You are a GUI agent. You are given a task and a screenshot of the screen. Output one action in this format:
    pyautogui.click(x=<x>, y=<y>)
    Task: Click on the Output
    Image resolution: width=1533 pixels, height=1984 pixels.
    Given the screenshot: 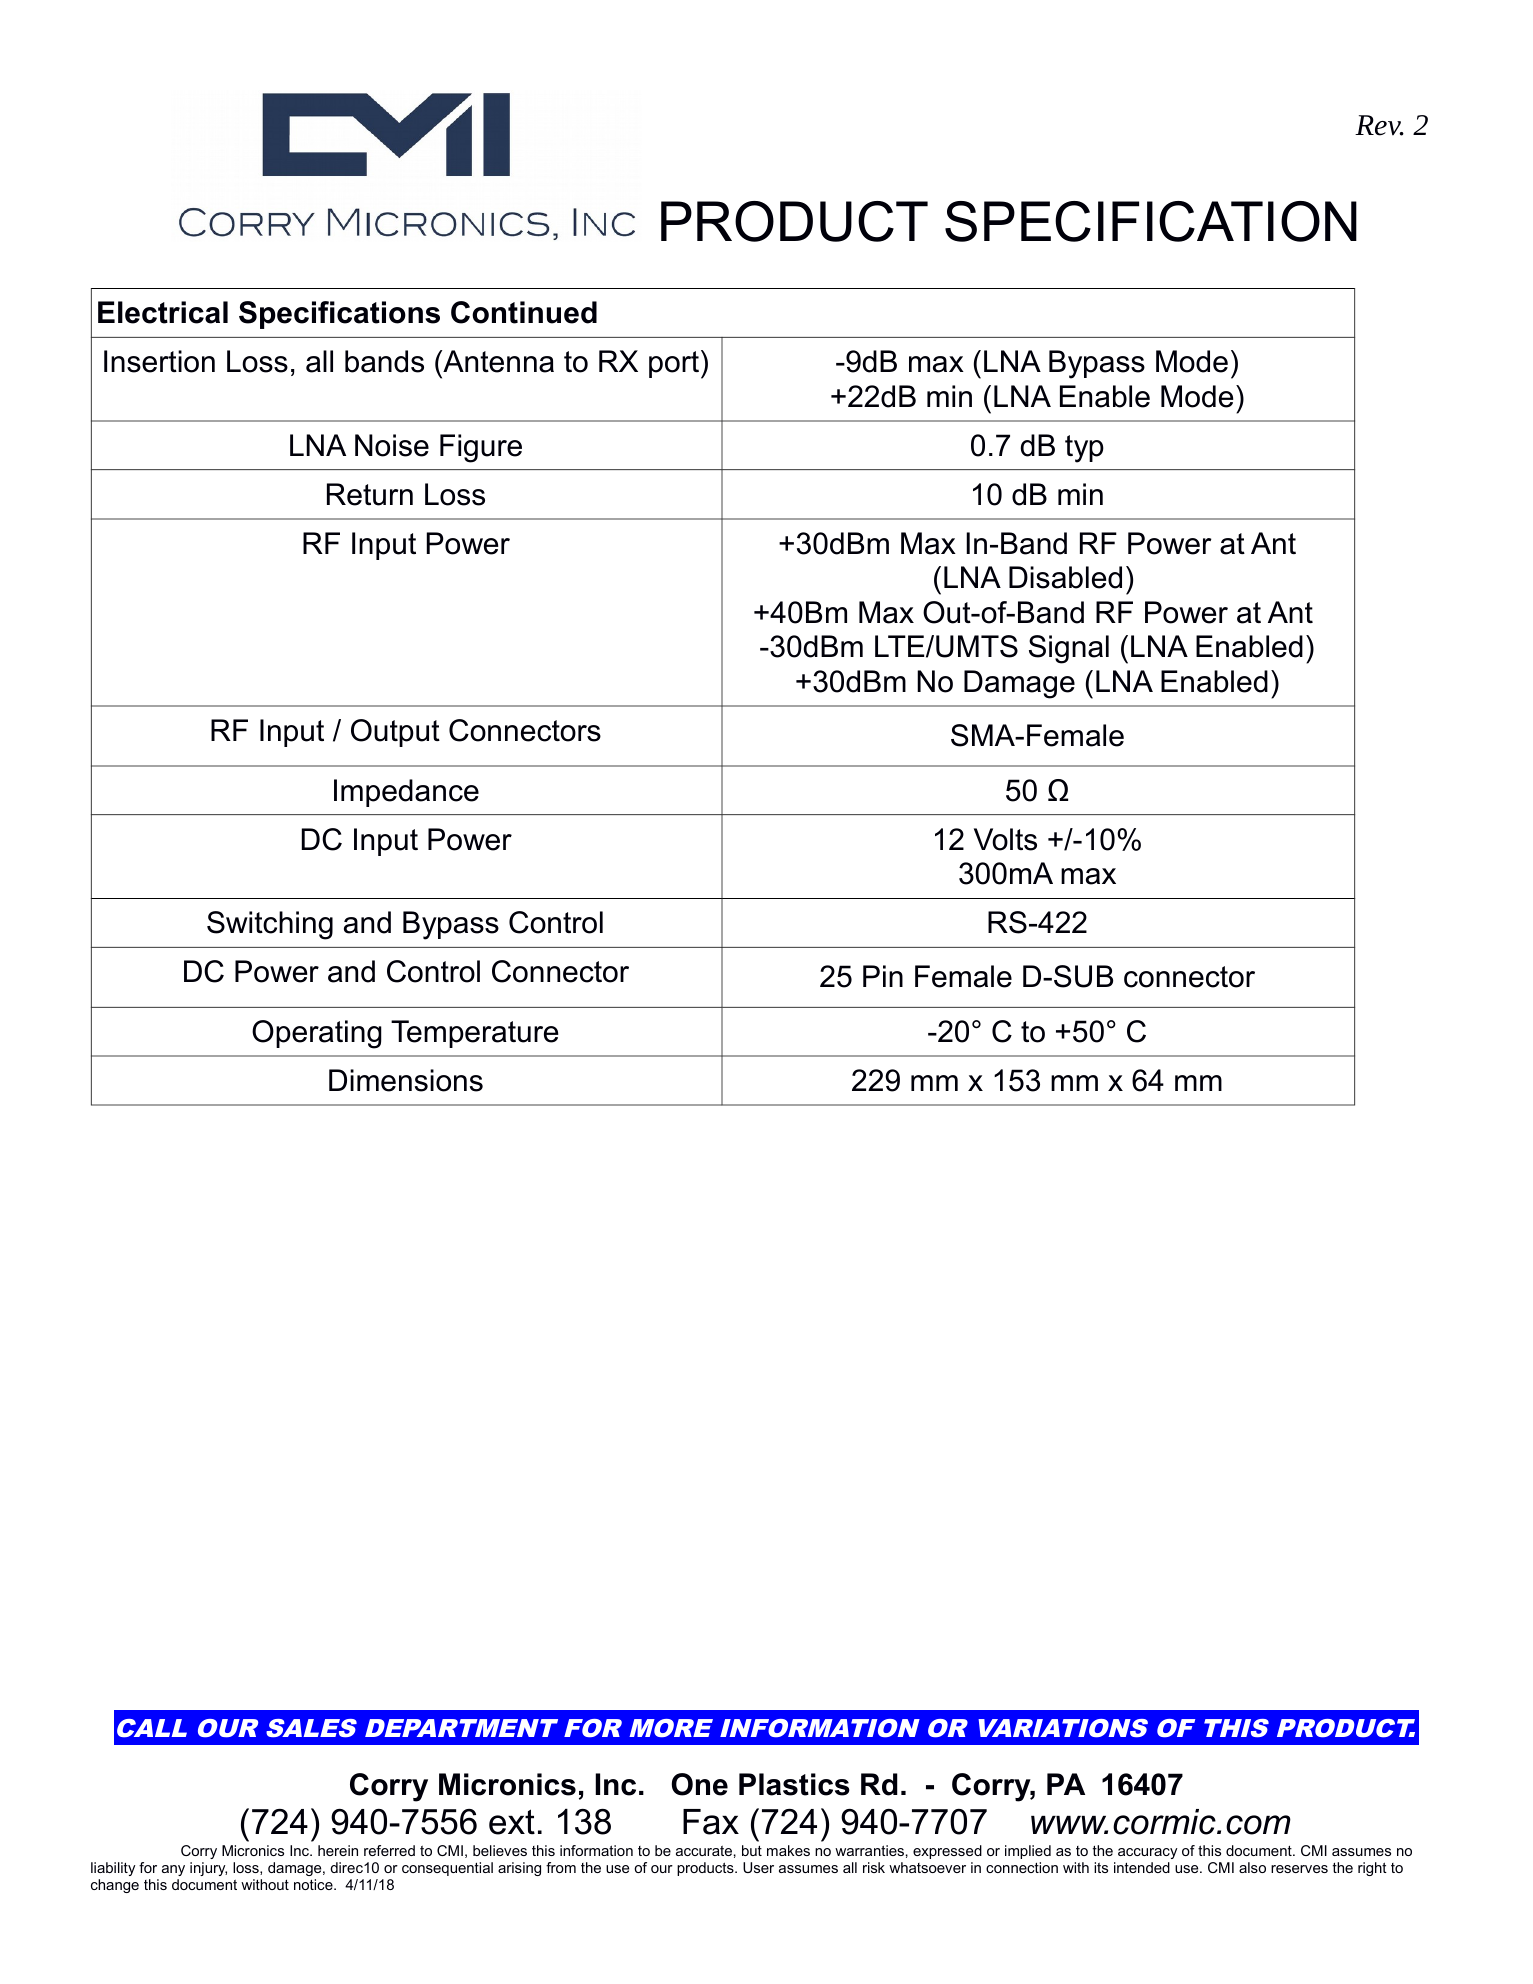 What is the action you would take?
    pyautogui.click(x=395, y=733)
